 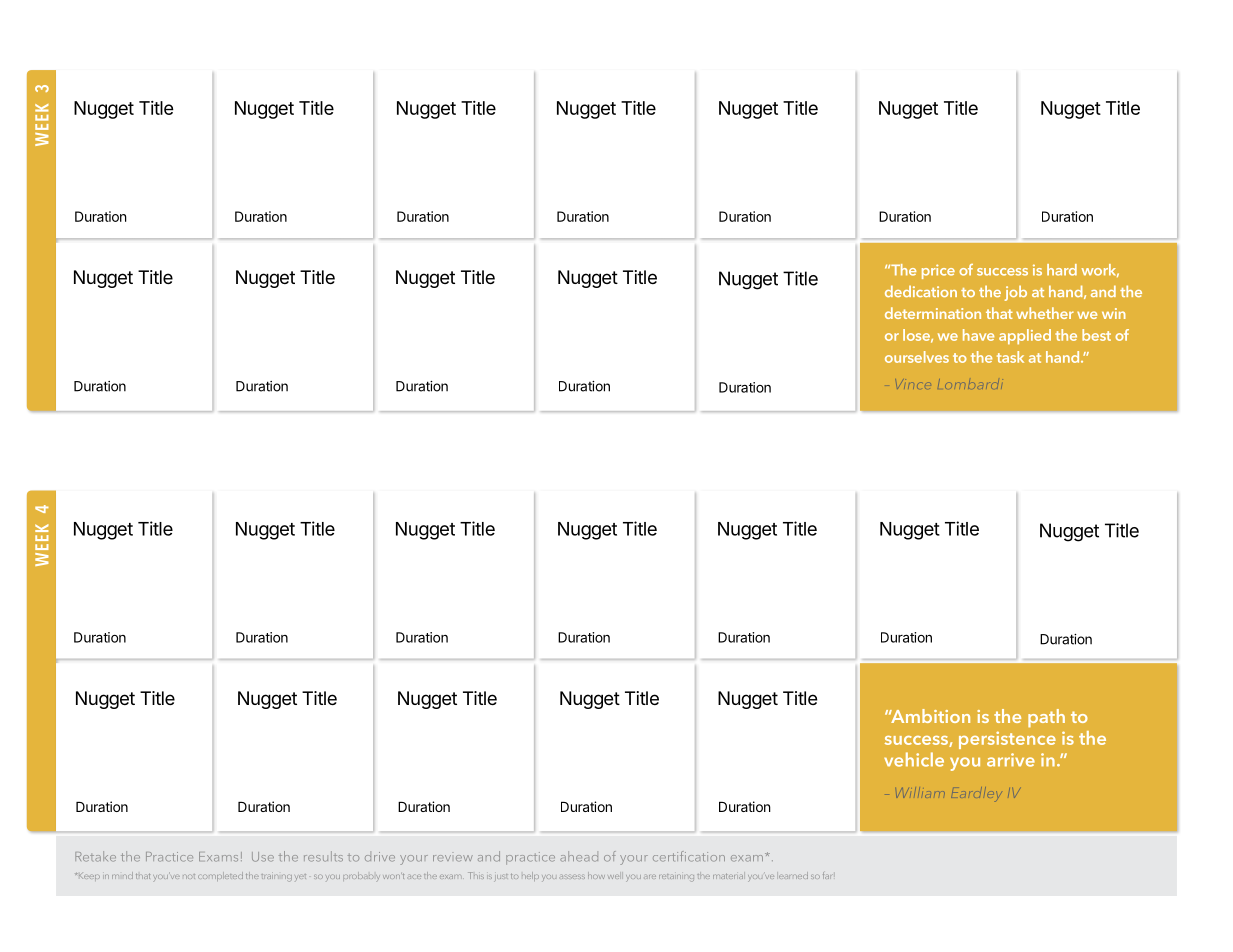 I want to click on price, so click(x=938, y=271).
